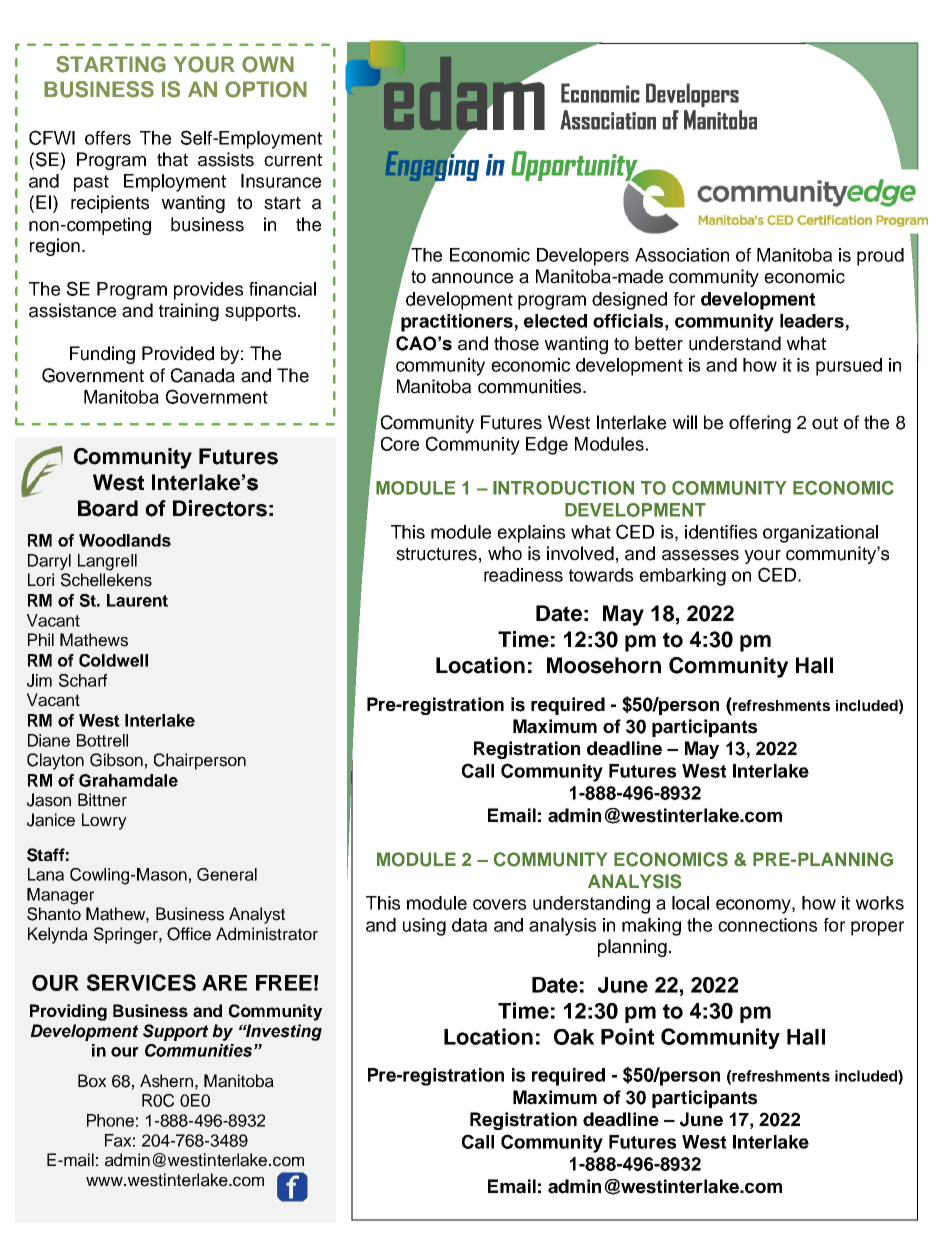  I want to click on Gibson, so click(116, 760).
